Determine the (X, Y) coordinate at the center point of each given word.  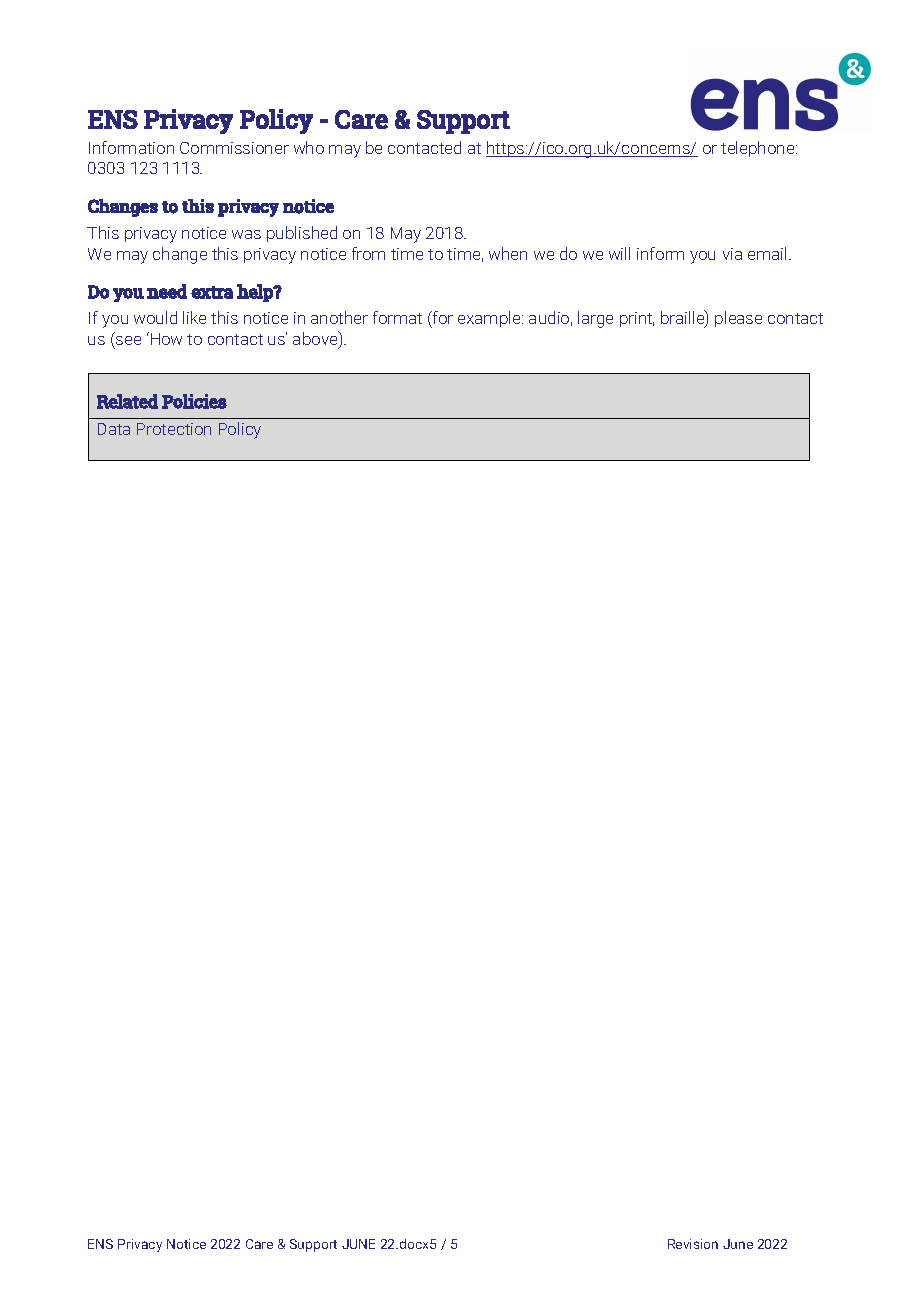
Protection (174, 429)
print (637, 319)
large (595, 319)
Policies (194, 401)
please (738, 319)
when (508, 253)
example (490, 319)
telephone (759, 149)
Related (127, 401)
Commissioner (234, 148)
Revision (693, 1244)
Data (114, 429)
